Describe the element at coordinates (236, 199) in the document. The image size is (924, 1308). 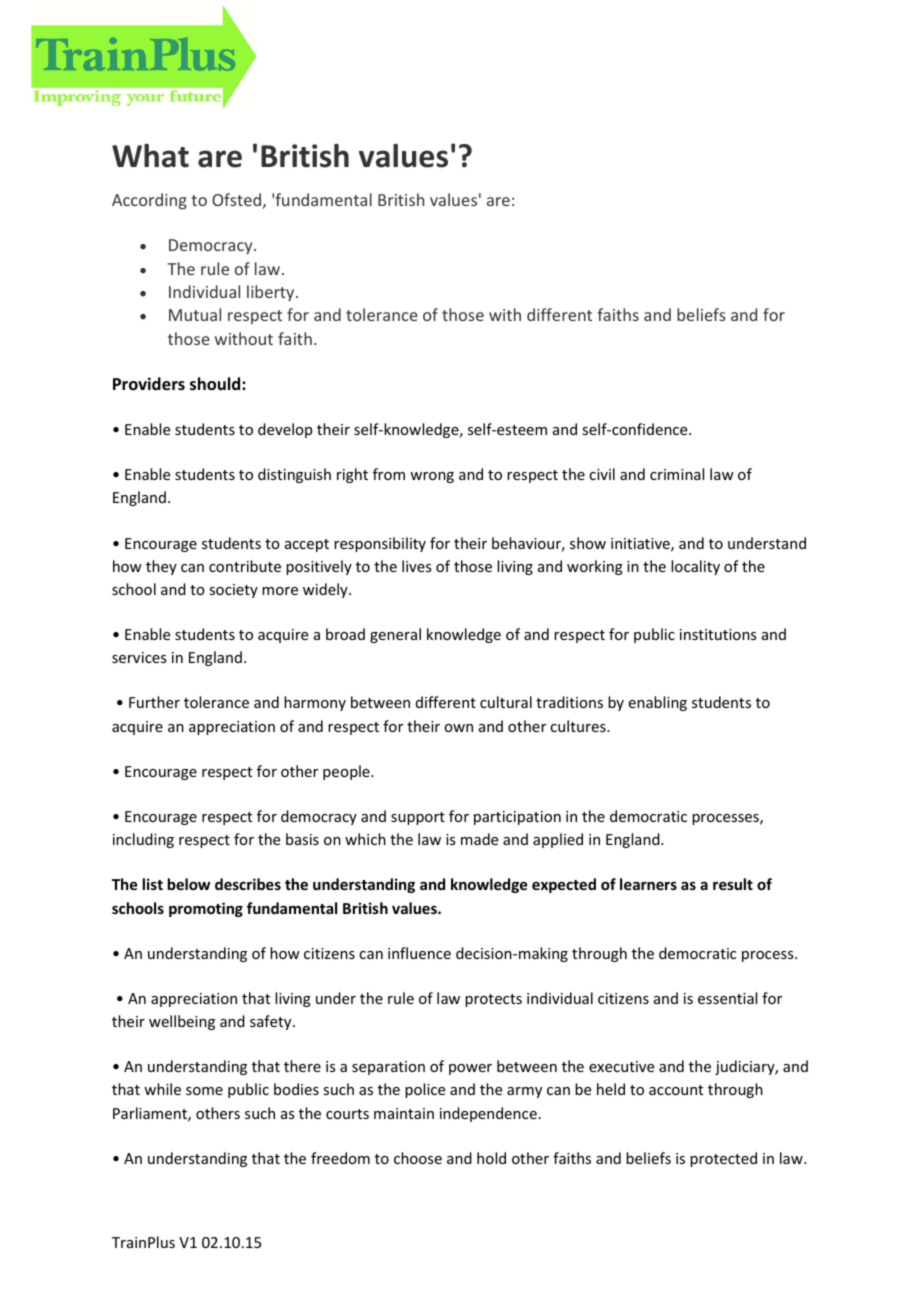
I see `Ofsted` at that location.
